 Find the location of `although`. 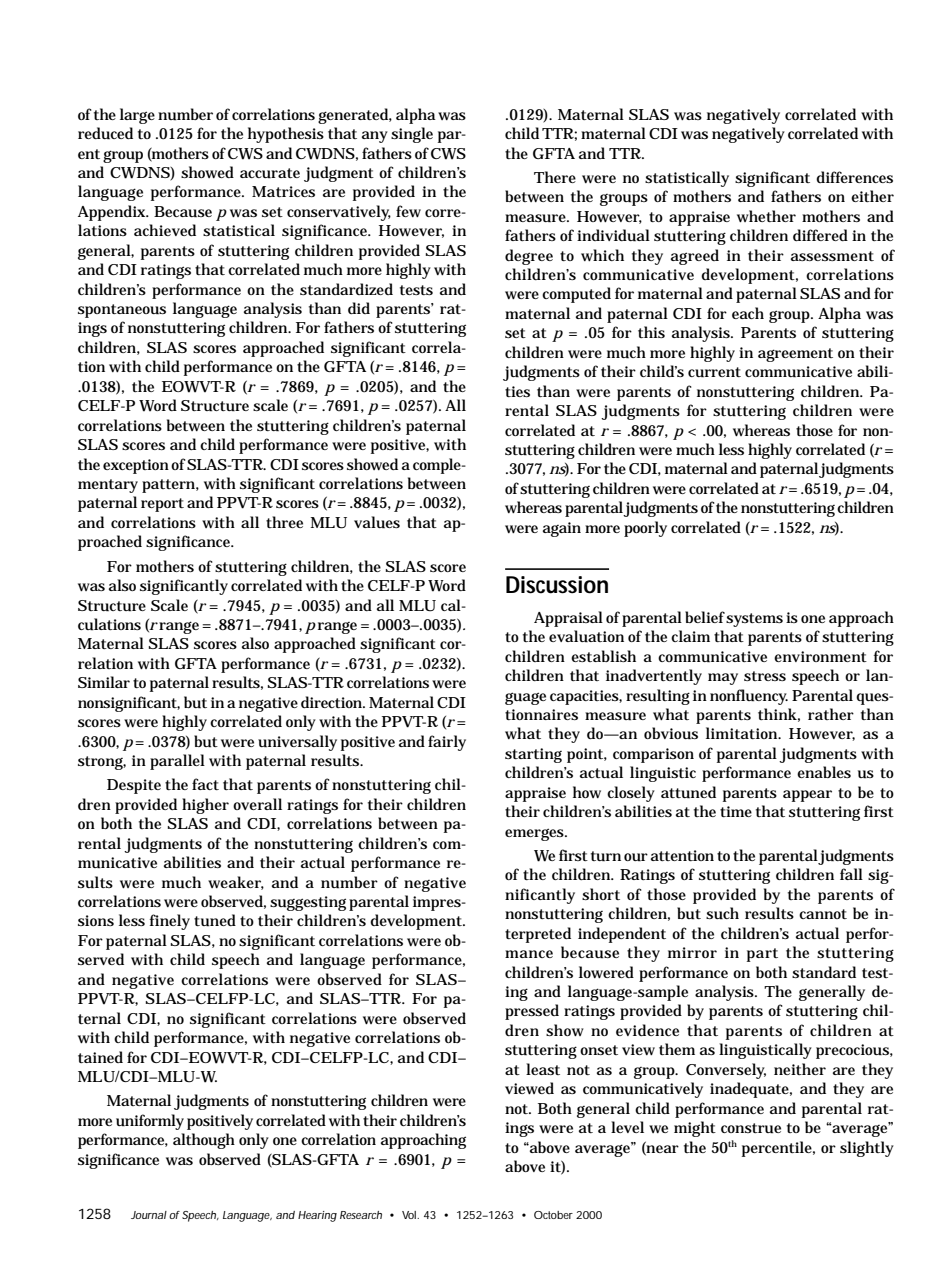

although is located at coordinates (204, 1141).
